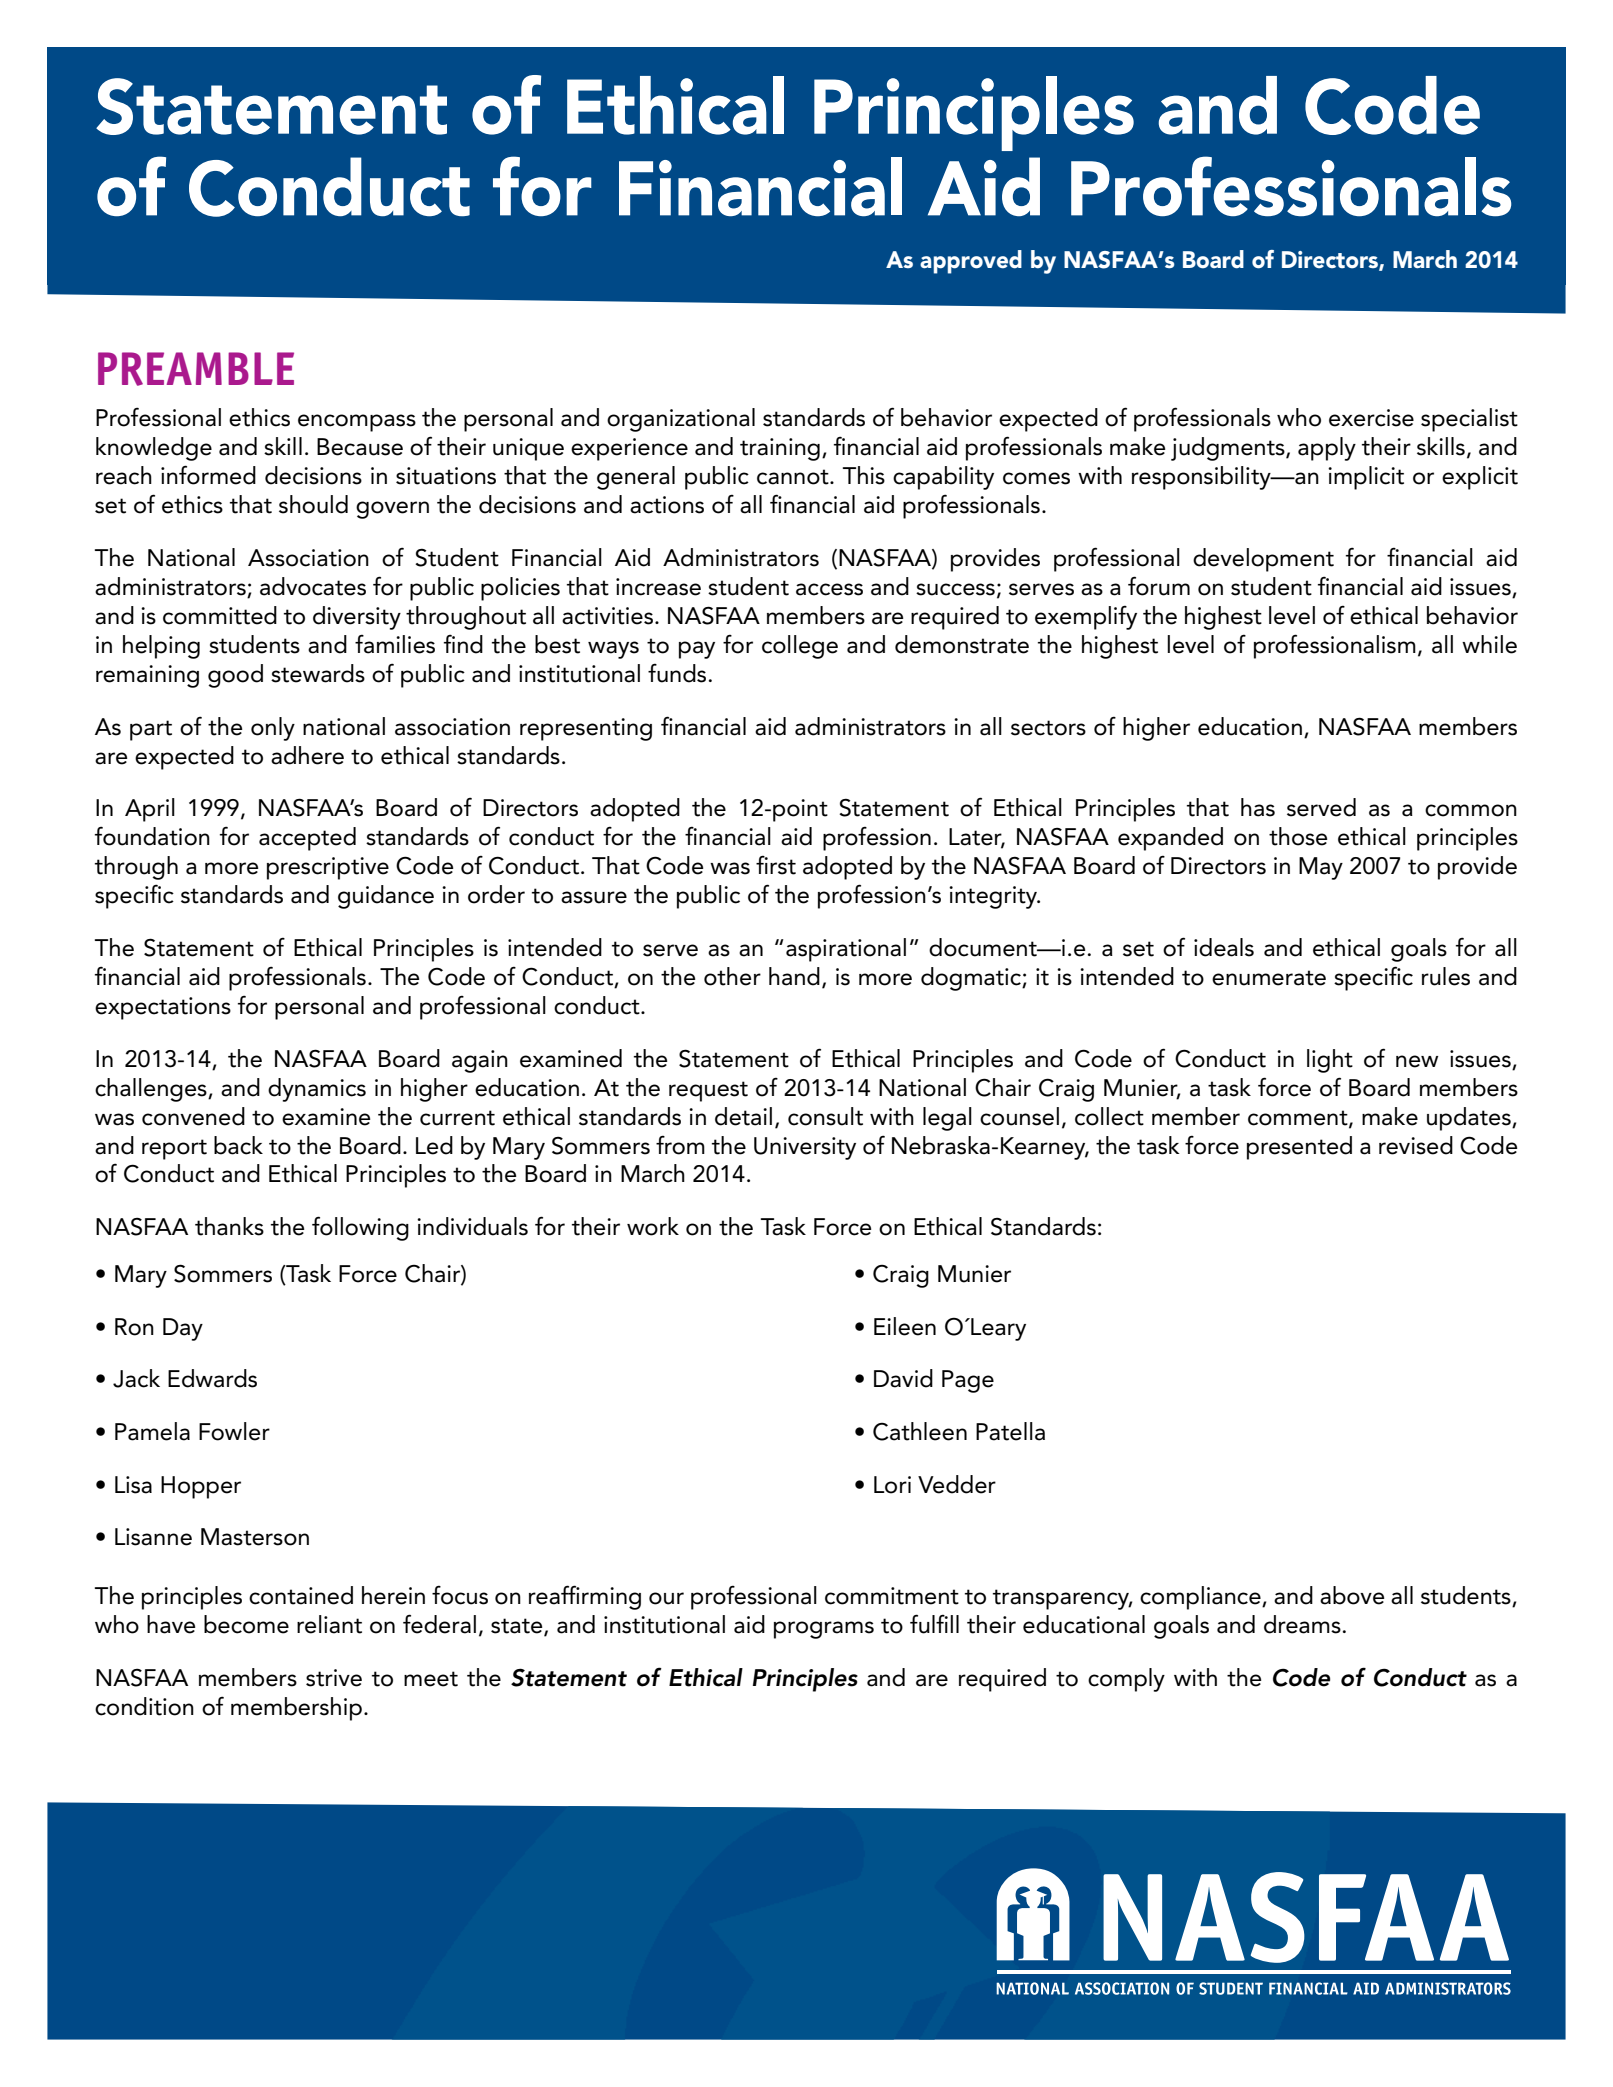  I want to click on strive, so click(334, 1678).
